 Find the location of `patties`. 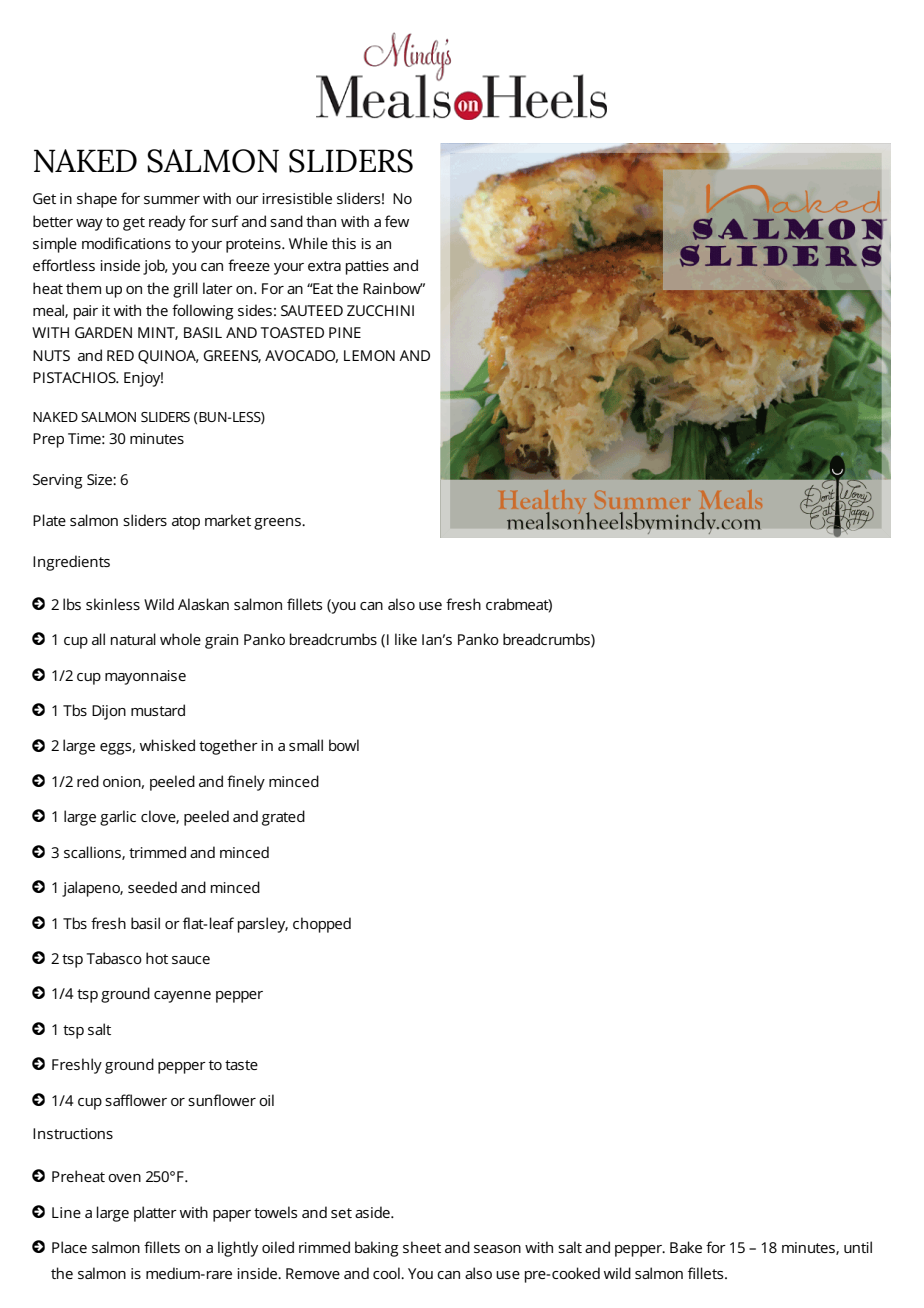

patties is located at coordinates (367, 267).
